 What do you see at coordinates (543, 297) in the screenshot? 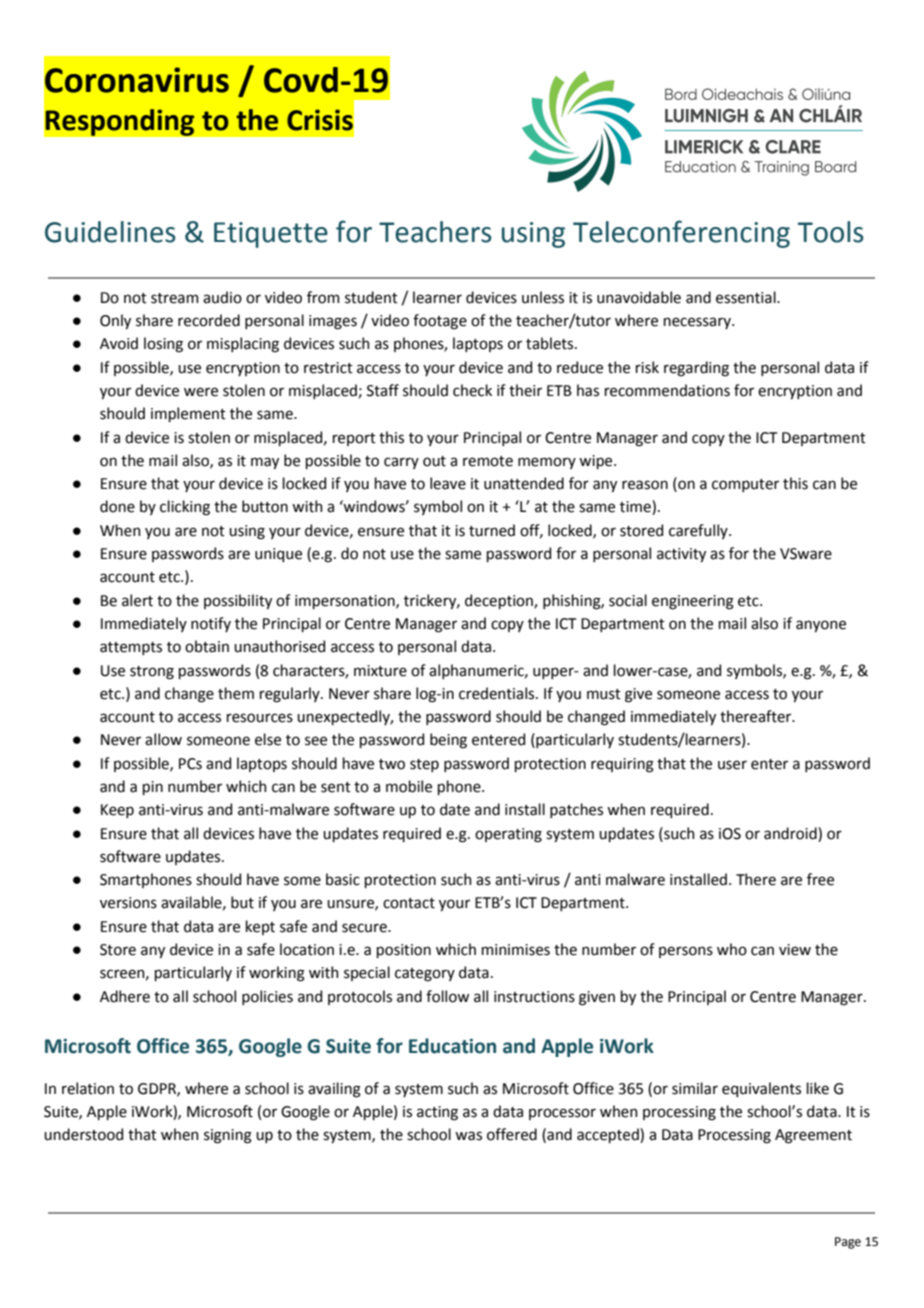
I see `unless` at bounding box center [543, 297].
